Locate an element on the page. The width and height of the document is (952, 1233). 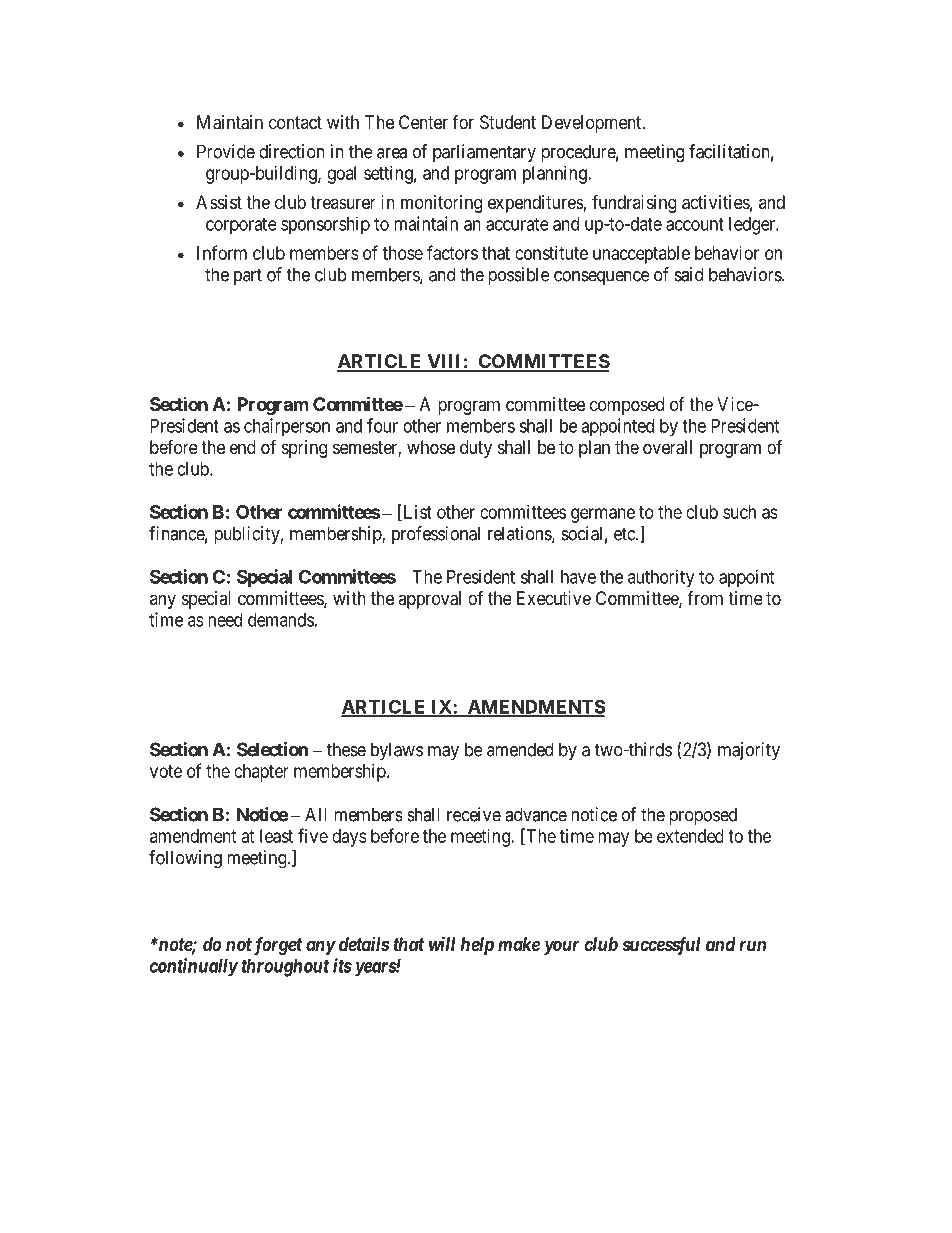
forget is located at coordinates (276, 946).
